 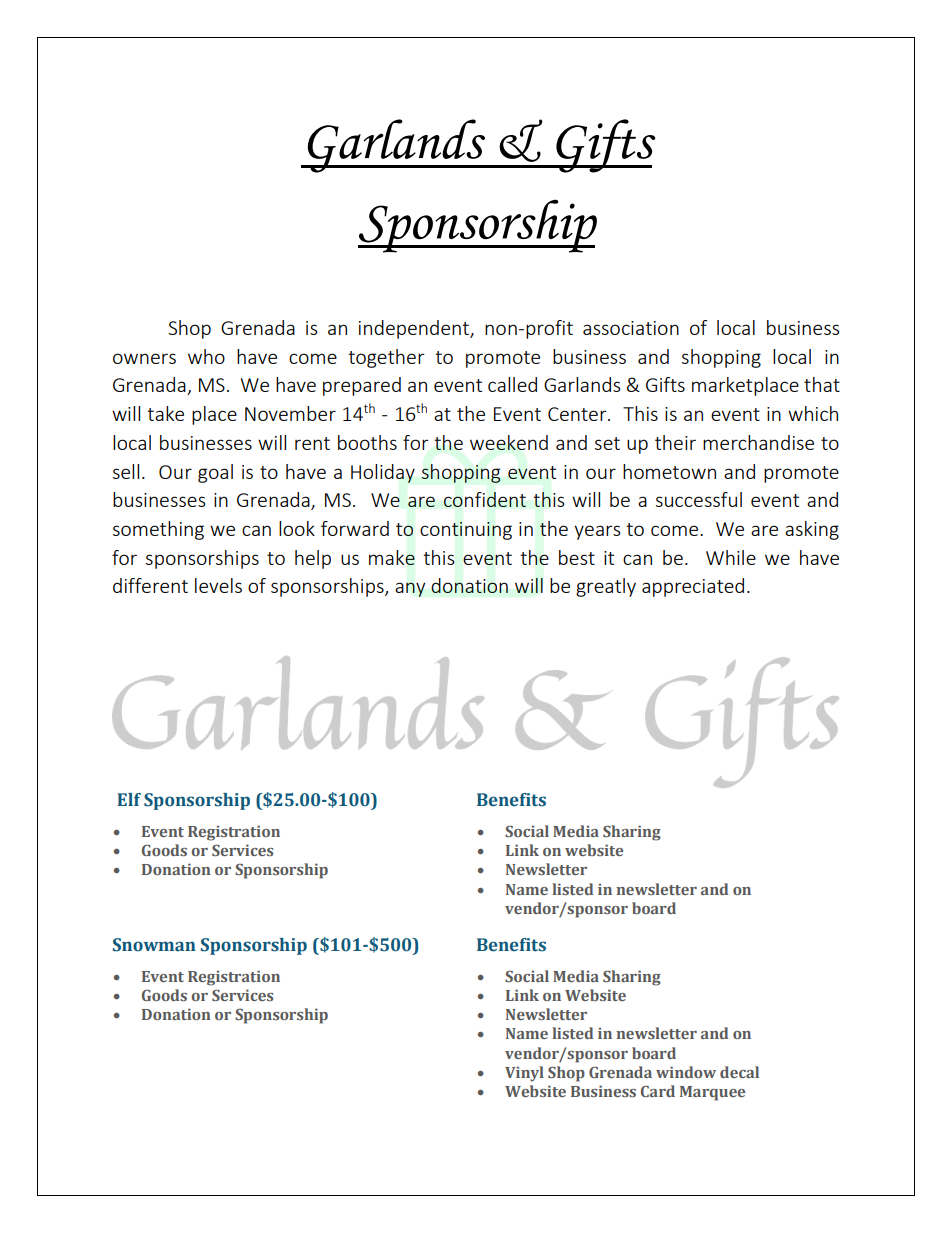 I want to click on Snowman, so click(x=154, y=945).
